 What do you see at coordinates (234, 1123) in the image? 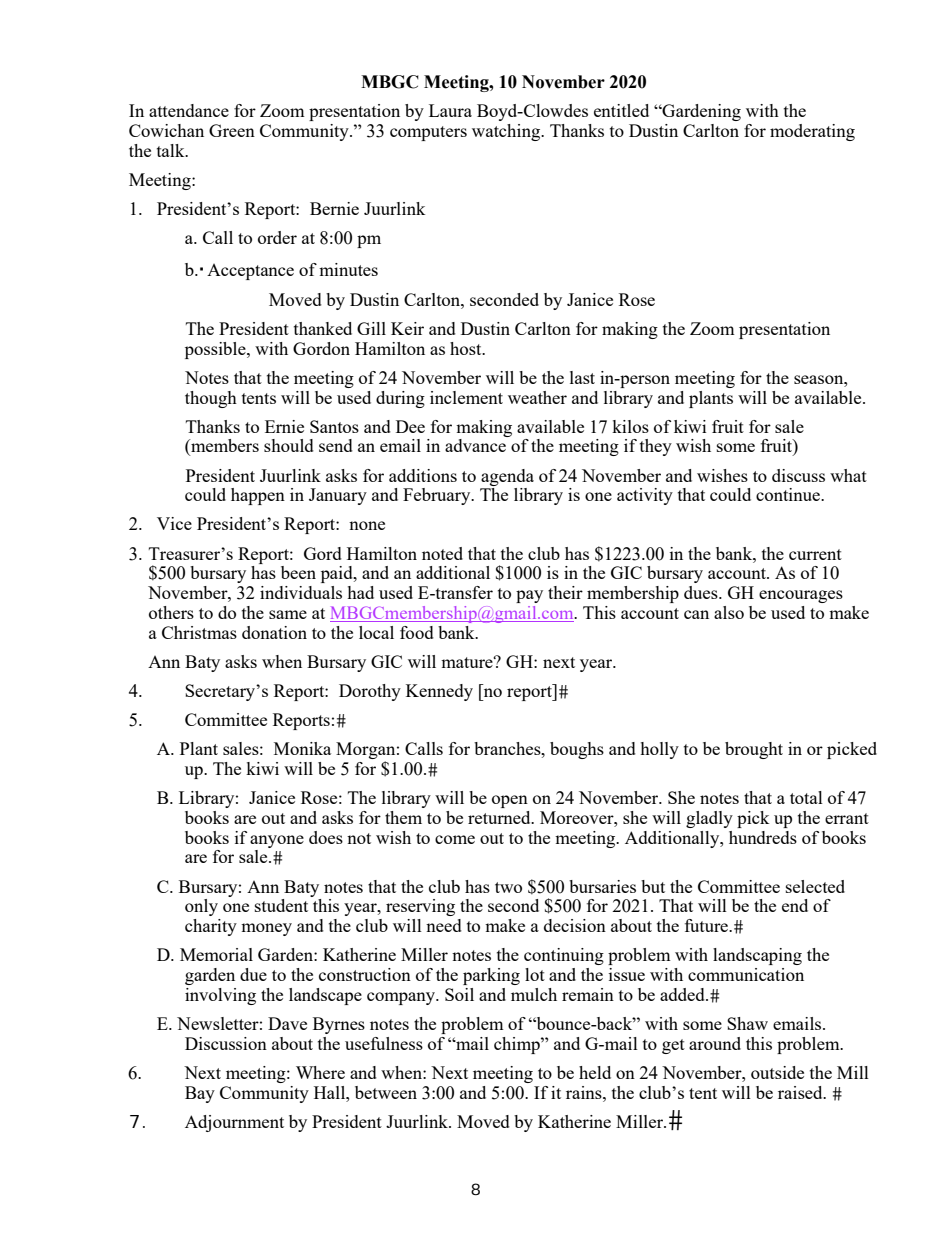
I see `Adjournment` at bounding box center [234, 1123].
